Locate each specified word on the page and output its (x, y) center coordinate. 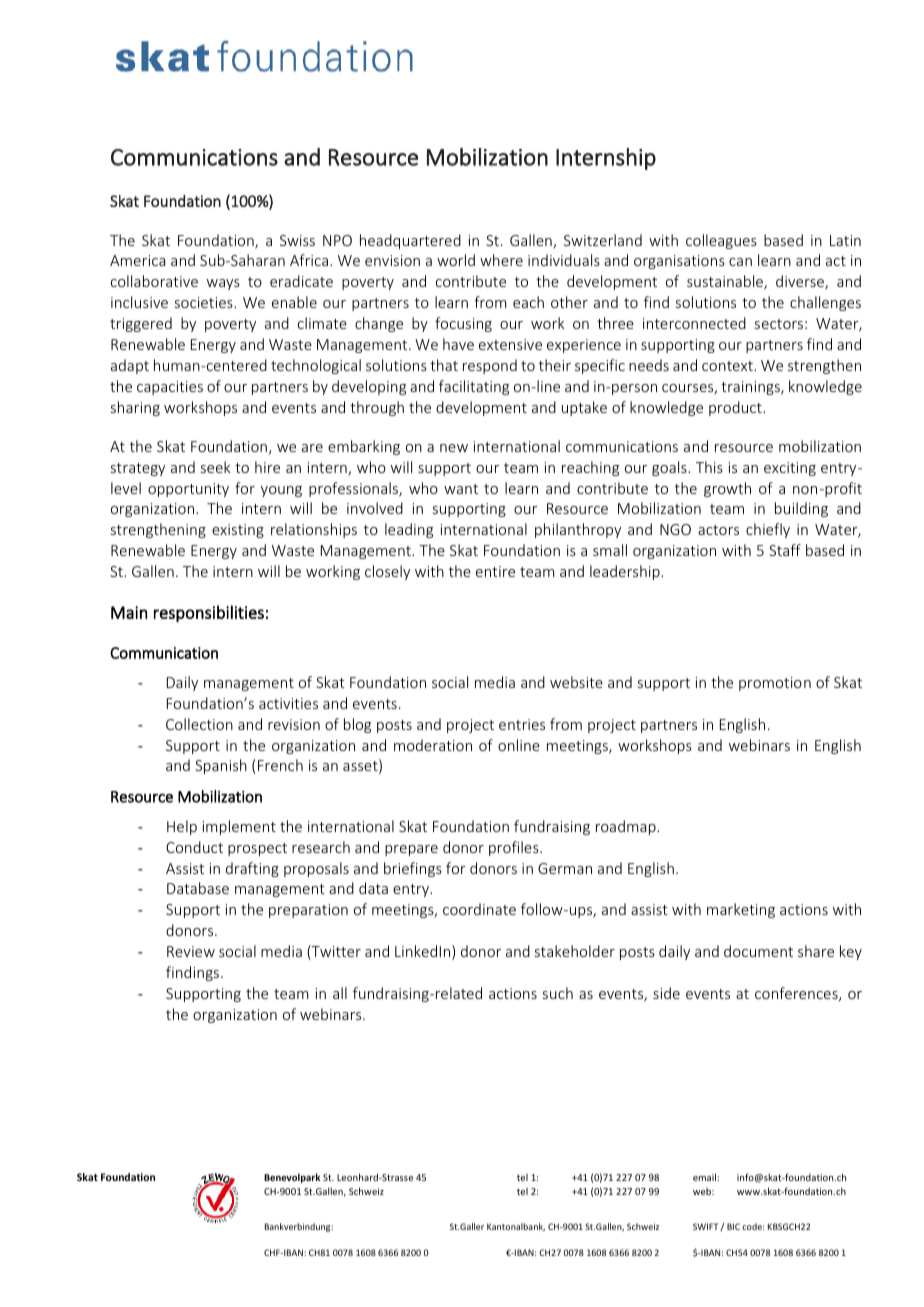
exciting (790, 469)
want (461, 489)
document (758, 951)
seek (216, 467)
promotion (775, 684)
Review (191, 951)
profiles (515, 848)
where (501, 260)
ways (223, 284)
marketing (741, 910)
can (740, 262)
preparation (308, 911)
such (558, 993)
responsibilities (209, 613)
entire (495, 571)
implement (239, 827)
